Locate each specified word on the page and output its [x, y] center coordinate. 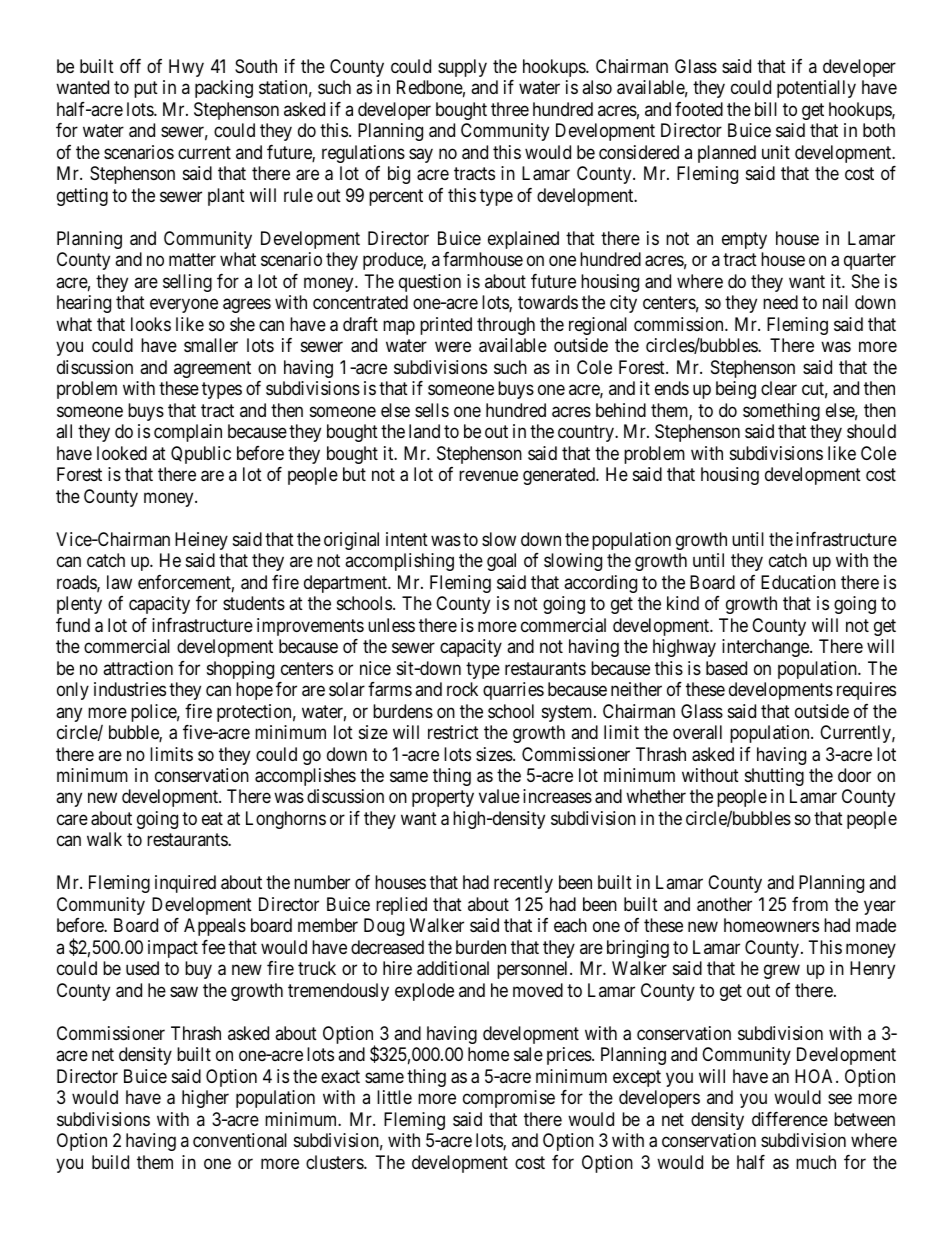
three [510, 109]
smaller [211, 345]
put [146, 90]
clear [779, 388]
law [119, 582]
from [810, 904]
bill [766, 109]
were [453, 347]
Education [798, 582]
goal [501, 562]
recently [523, 884]
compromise [509, 1099]
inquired [185, 884]
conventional [240, 1140]
